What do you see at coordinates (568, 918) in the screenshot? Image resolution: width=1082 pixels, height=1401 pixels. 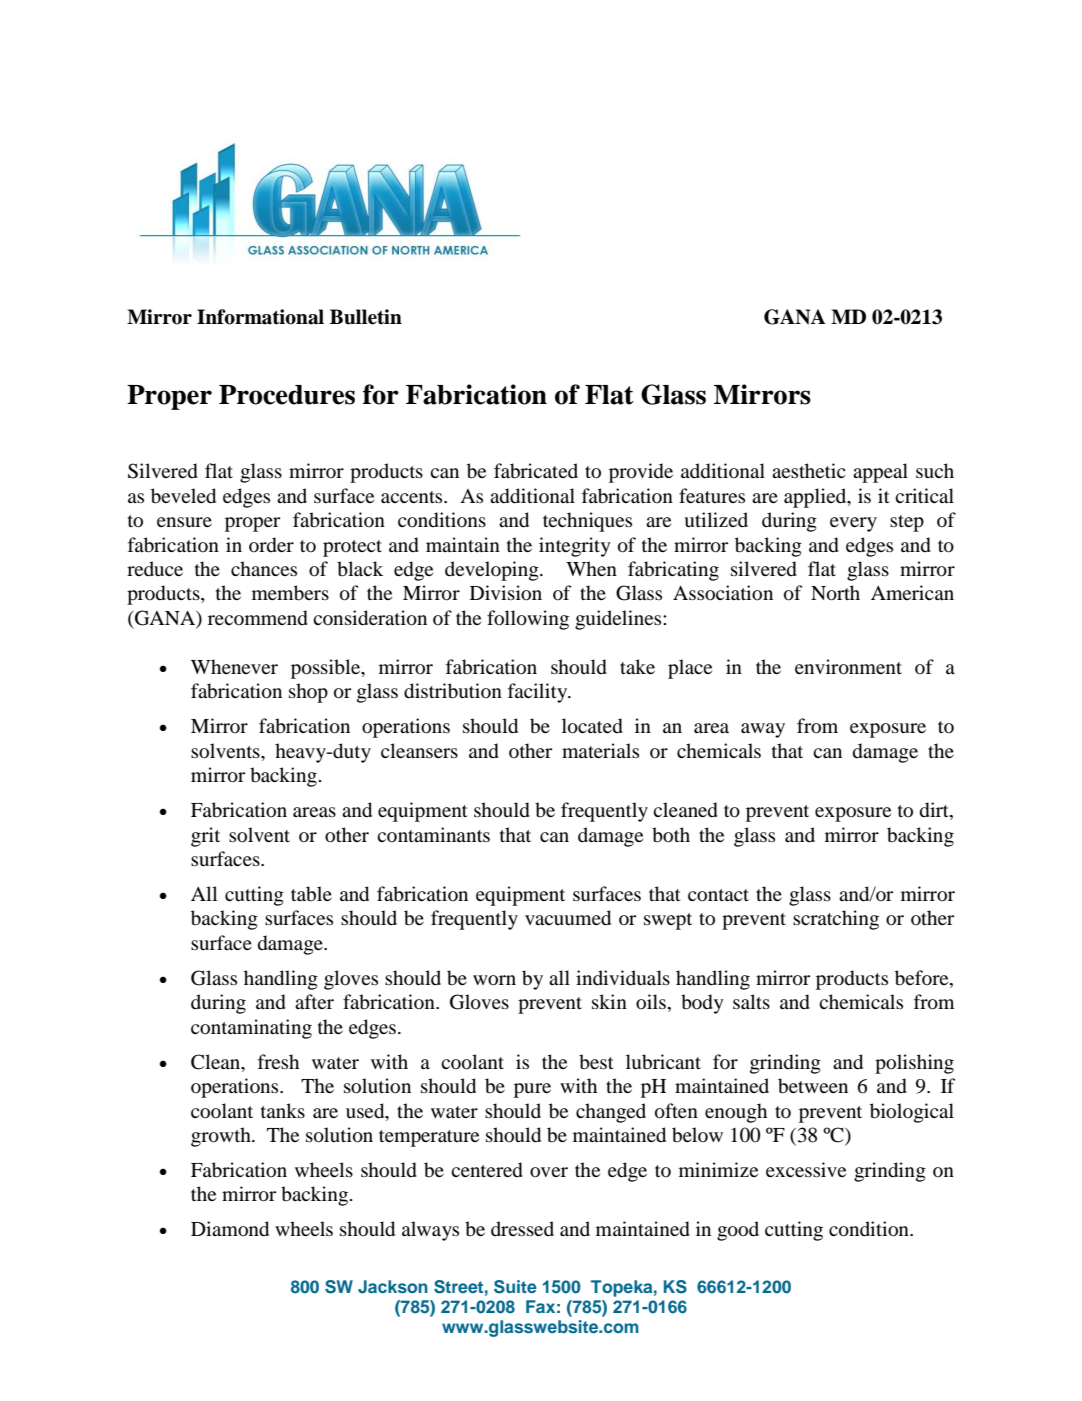 I see `vacuumed` at bounding box center [568, 918].
